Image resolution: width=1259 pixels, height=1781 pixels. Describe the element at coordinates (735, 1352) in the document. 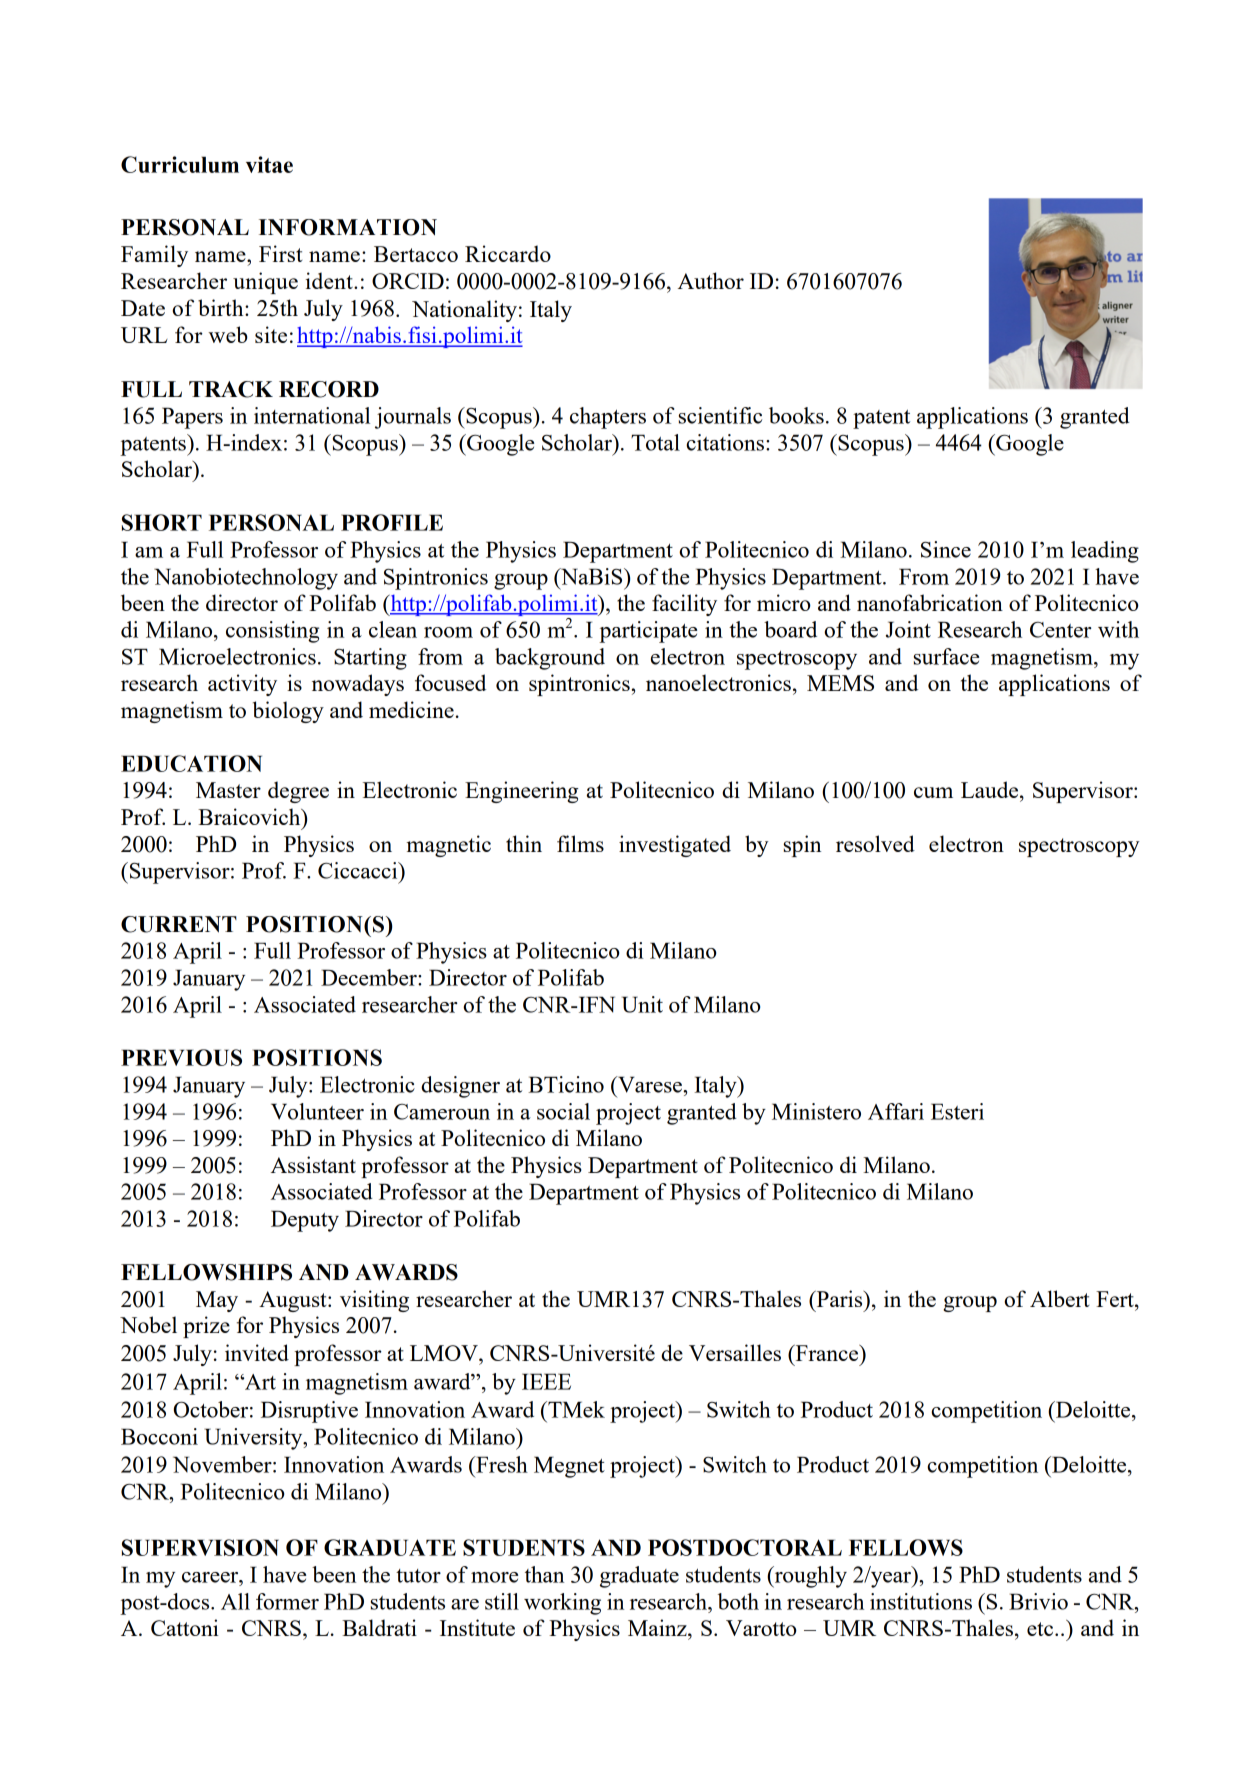

I see `Versailles` at that location.
